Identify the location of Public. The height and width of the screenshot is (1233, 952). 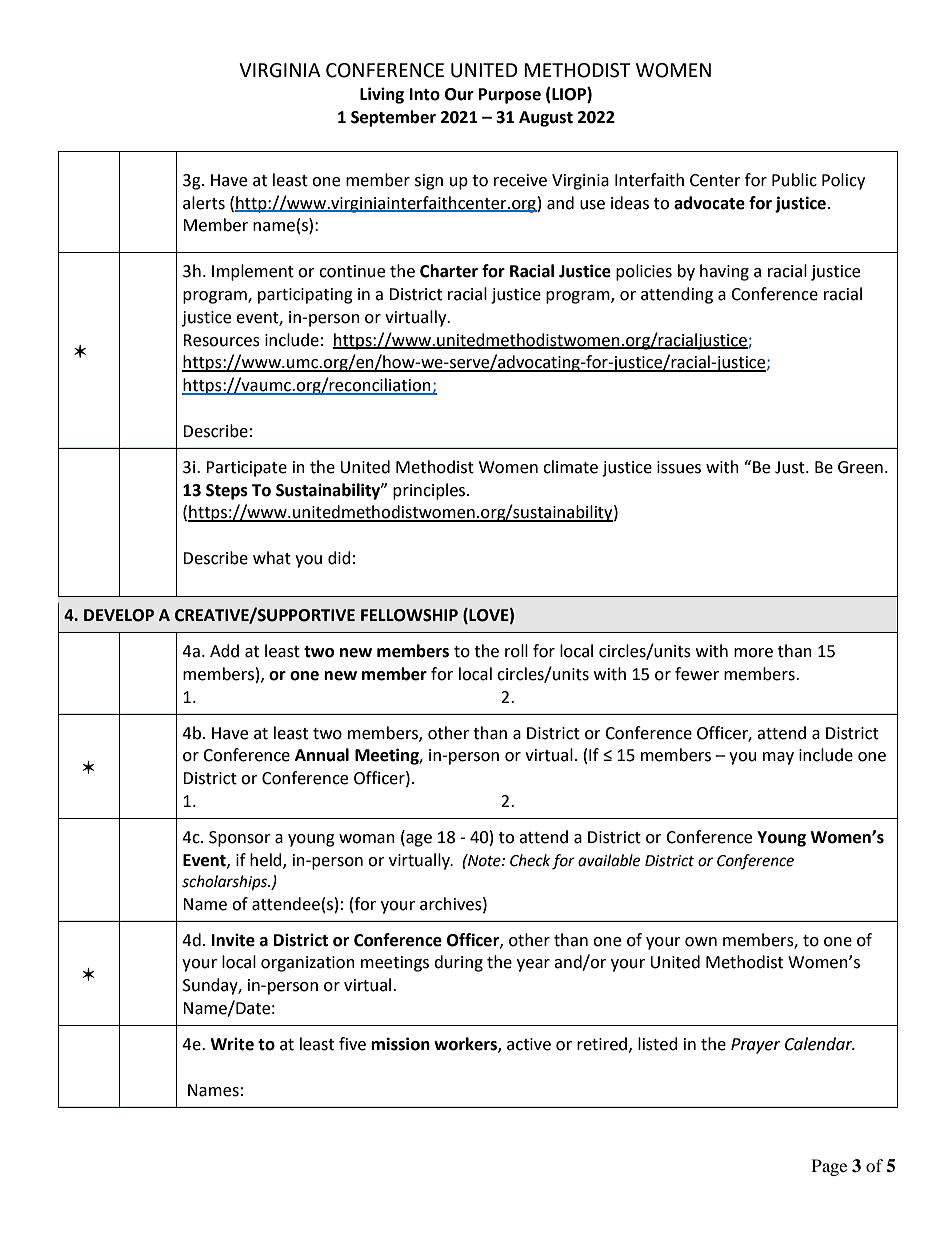
(794, 180).
